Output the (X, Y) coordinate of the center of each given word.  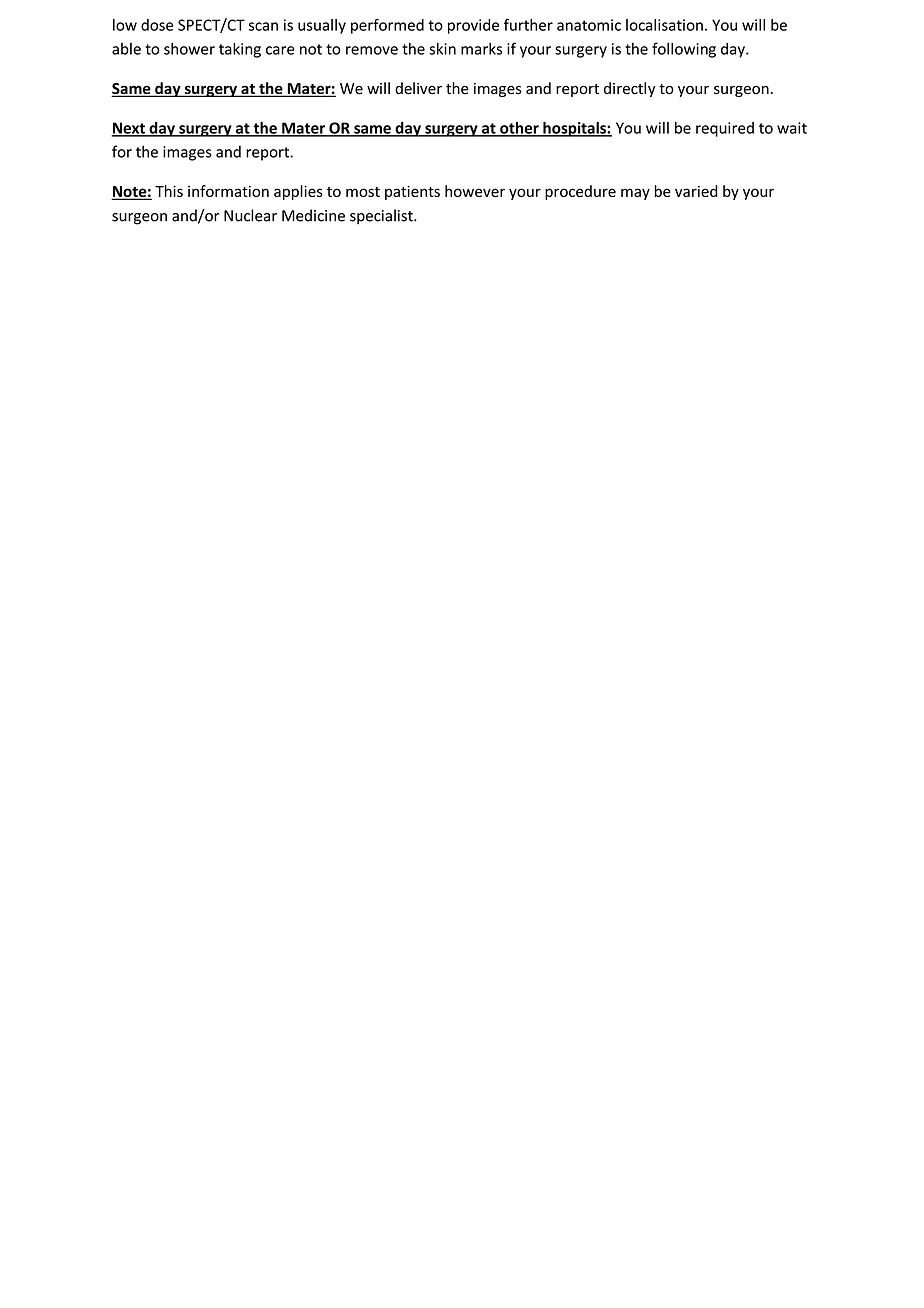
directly (629, 89)
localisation (664, 25)
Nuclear (250, 215)
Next (129, 129)
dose (157, 25)
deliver (418, 88)
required (725, 129)
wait (792, 128)
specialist (382, 217)
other (519, 129)
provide (473, 26)
